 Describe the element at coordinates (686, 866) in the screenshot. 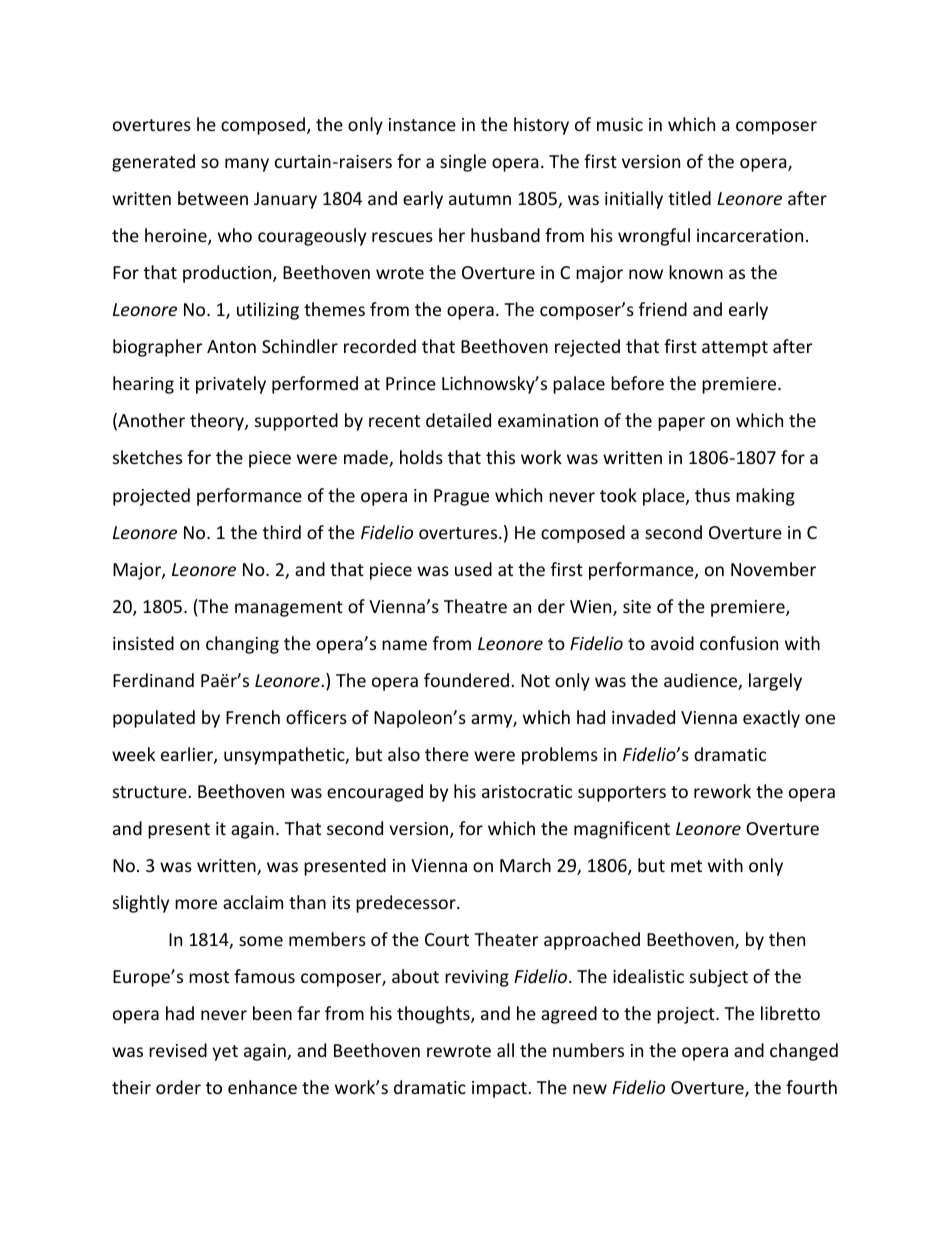

I see `met` at that location.
